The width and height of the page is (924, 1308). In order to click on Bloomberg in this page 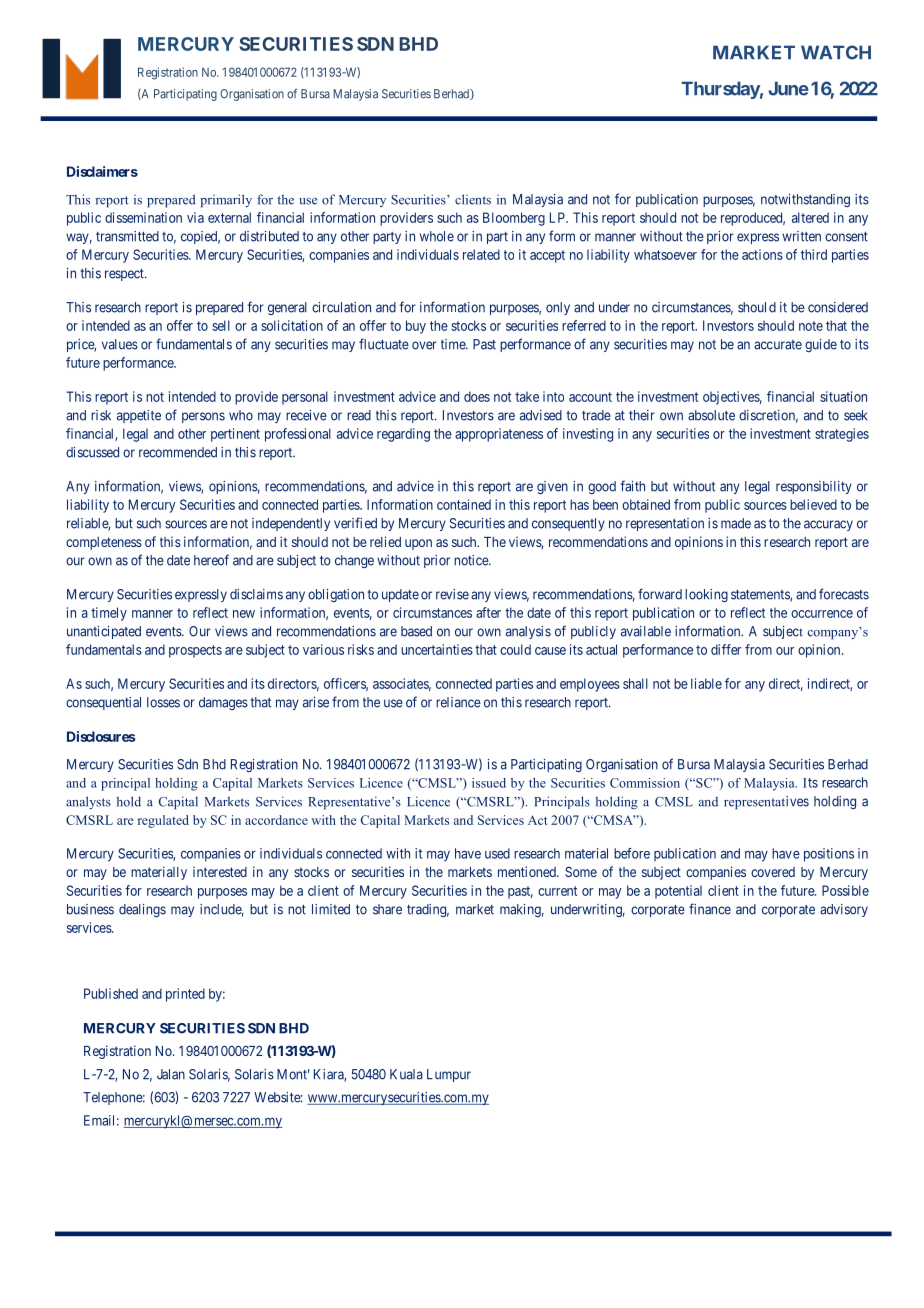, I will do `click(514, 219)`.
